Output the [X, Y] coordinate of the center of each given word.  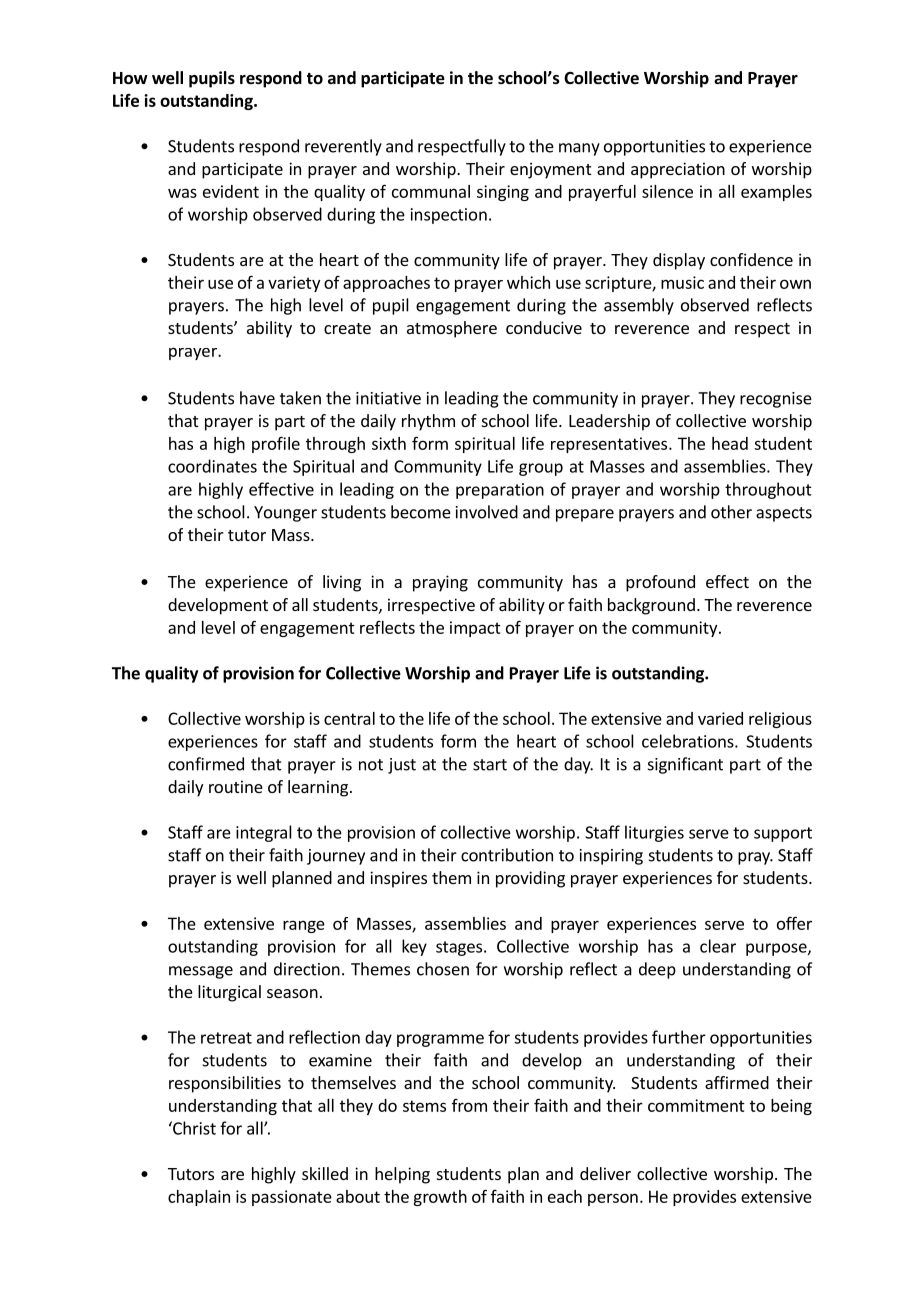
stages [459, 948]
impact [475, 629]
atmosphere [452, 329]
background [651, 606]
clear [718, 946]
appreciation [678, 170]
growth [440, 1198]
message [201, 972]
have [257, 398]
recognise [776, 400]
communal [431, 191]
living [342, 583]
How [130, 78]
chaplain [199, 1198]
